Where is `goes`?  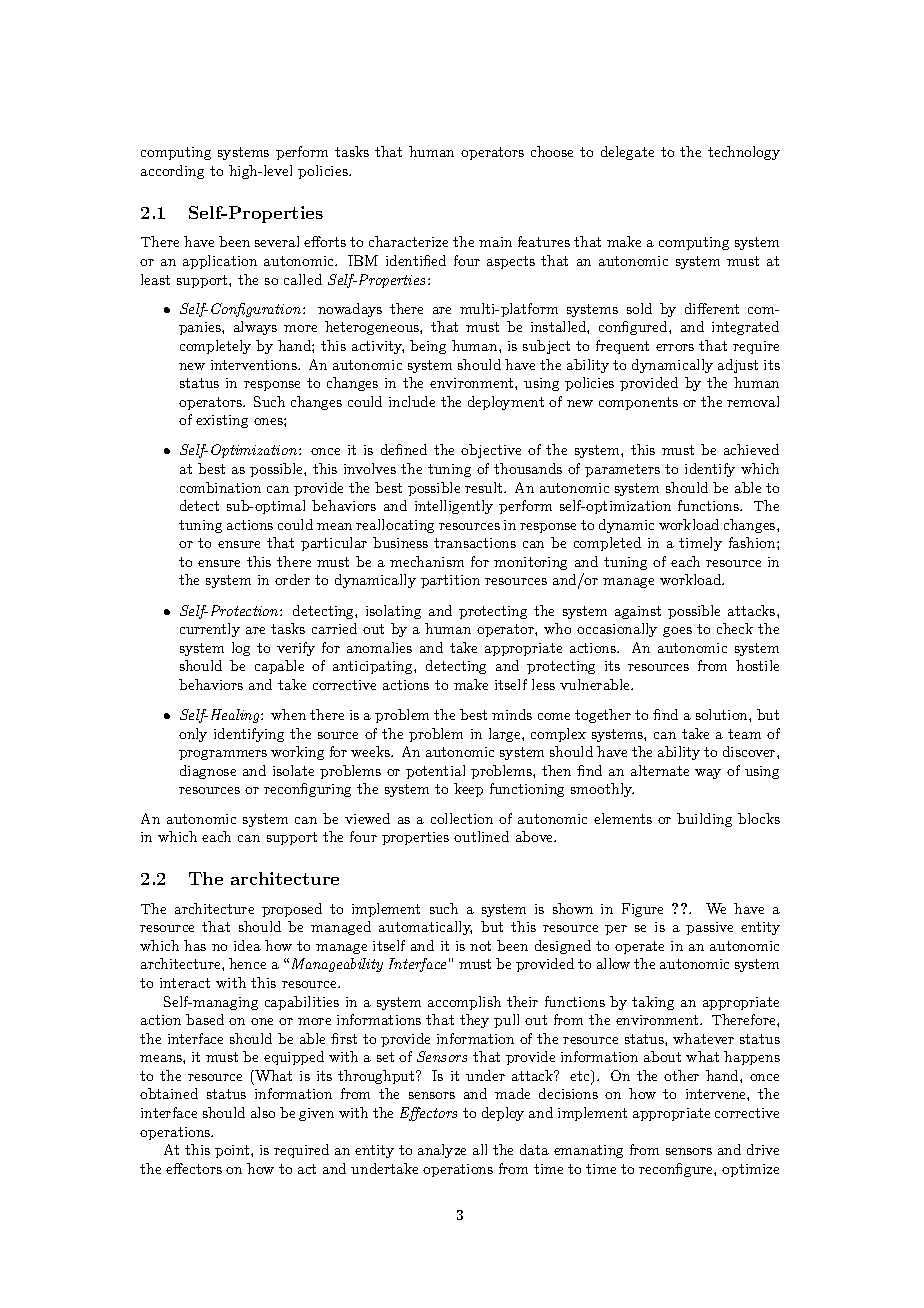 goes is located at coordinates (677, 632).
